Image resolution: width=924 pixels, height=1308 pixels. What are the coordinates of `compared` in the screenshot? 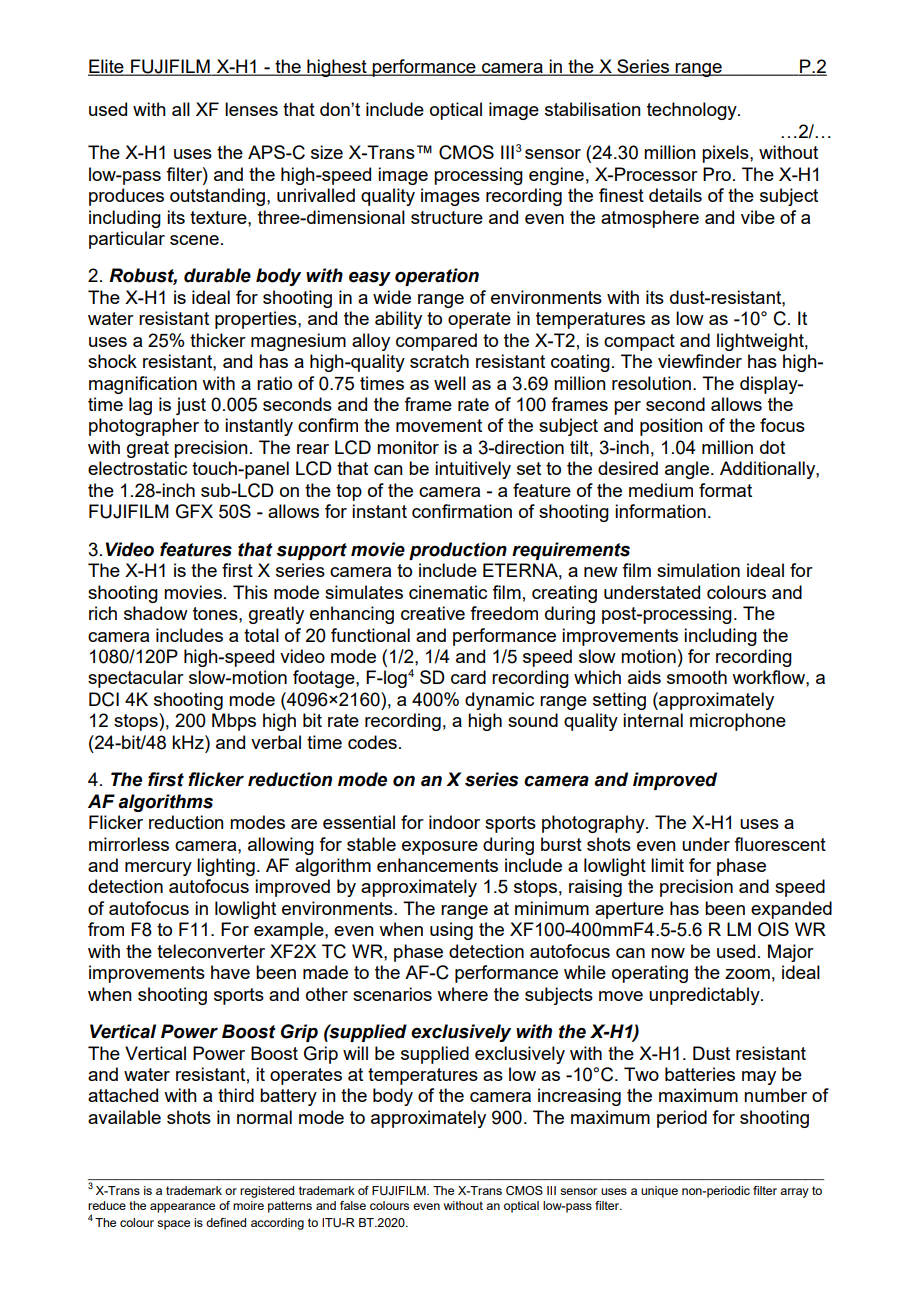 It's located at (436, 342).
